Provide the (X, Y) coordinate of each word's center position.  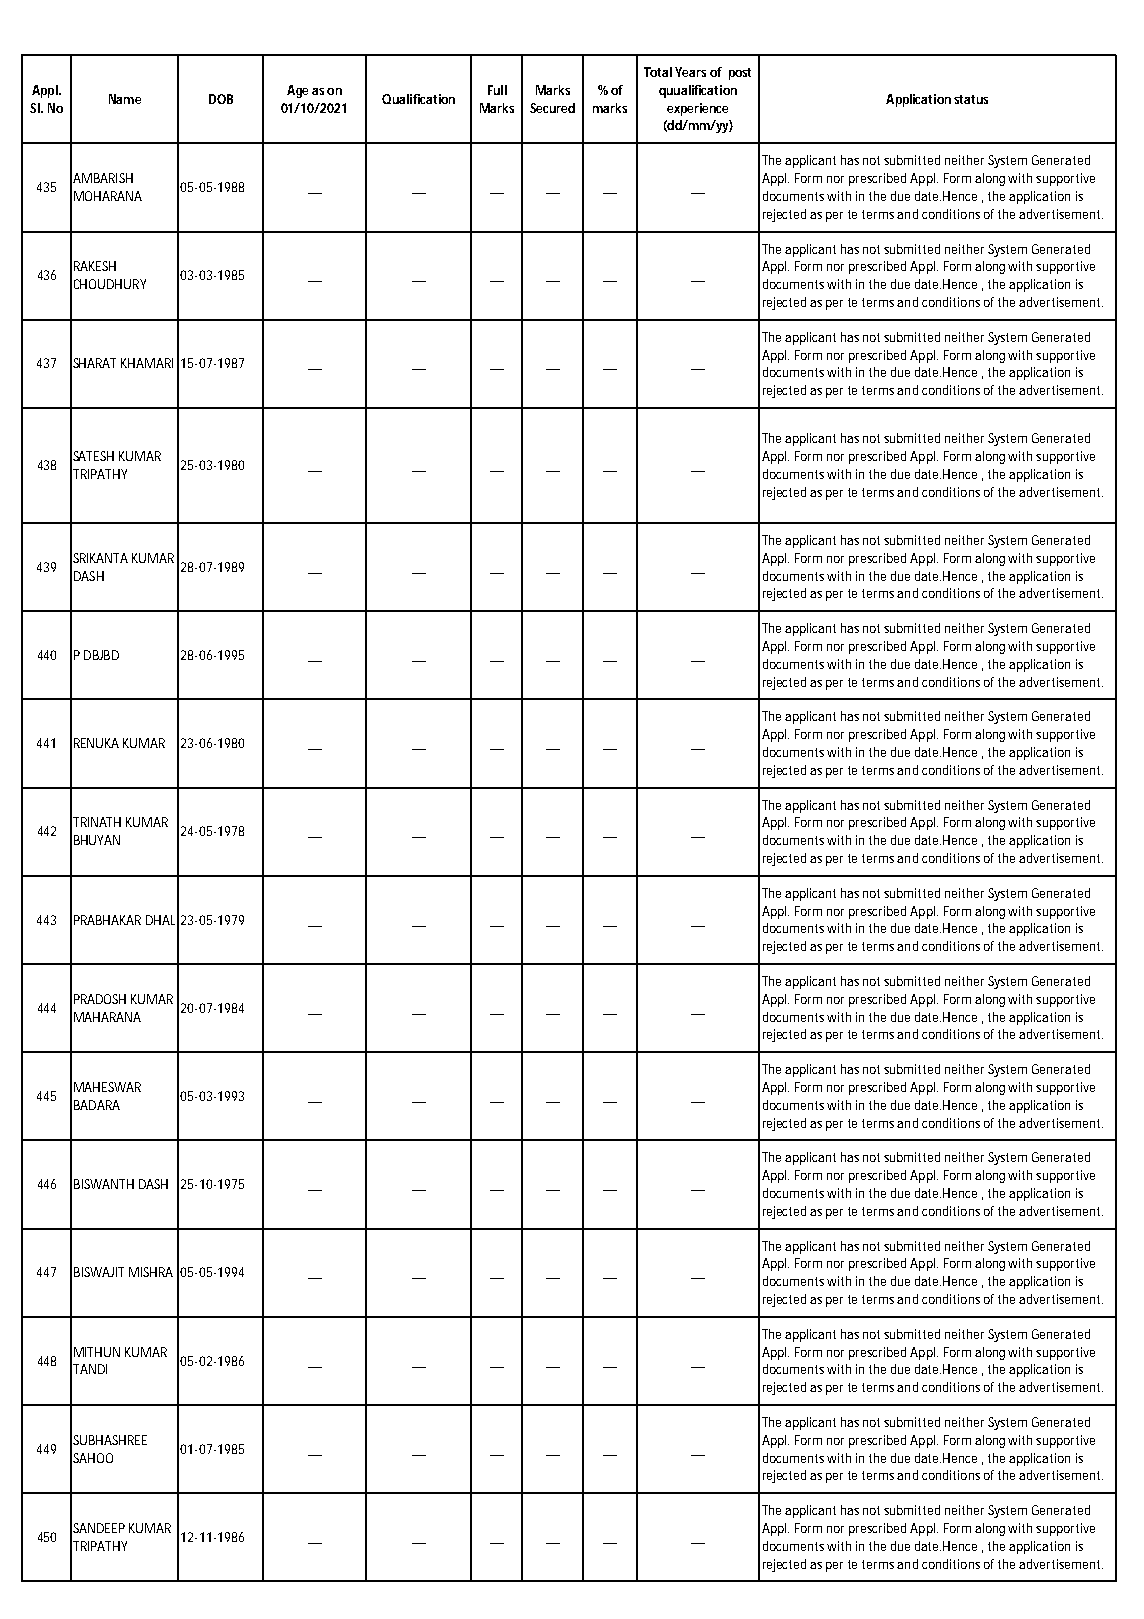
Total (658, 72)
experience (697, 109)
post (740, 74)
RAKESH (95, 266)
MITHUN (97, 1352)
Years (690, 72)
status (971, 99)
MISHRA (151, 1272)
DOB (221, 99)
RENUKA (96, 743)
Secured (552, 108)
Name (125, 99)
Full (497, 90)
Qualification (418, 99)
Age (297, 91)
